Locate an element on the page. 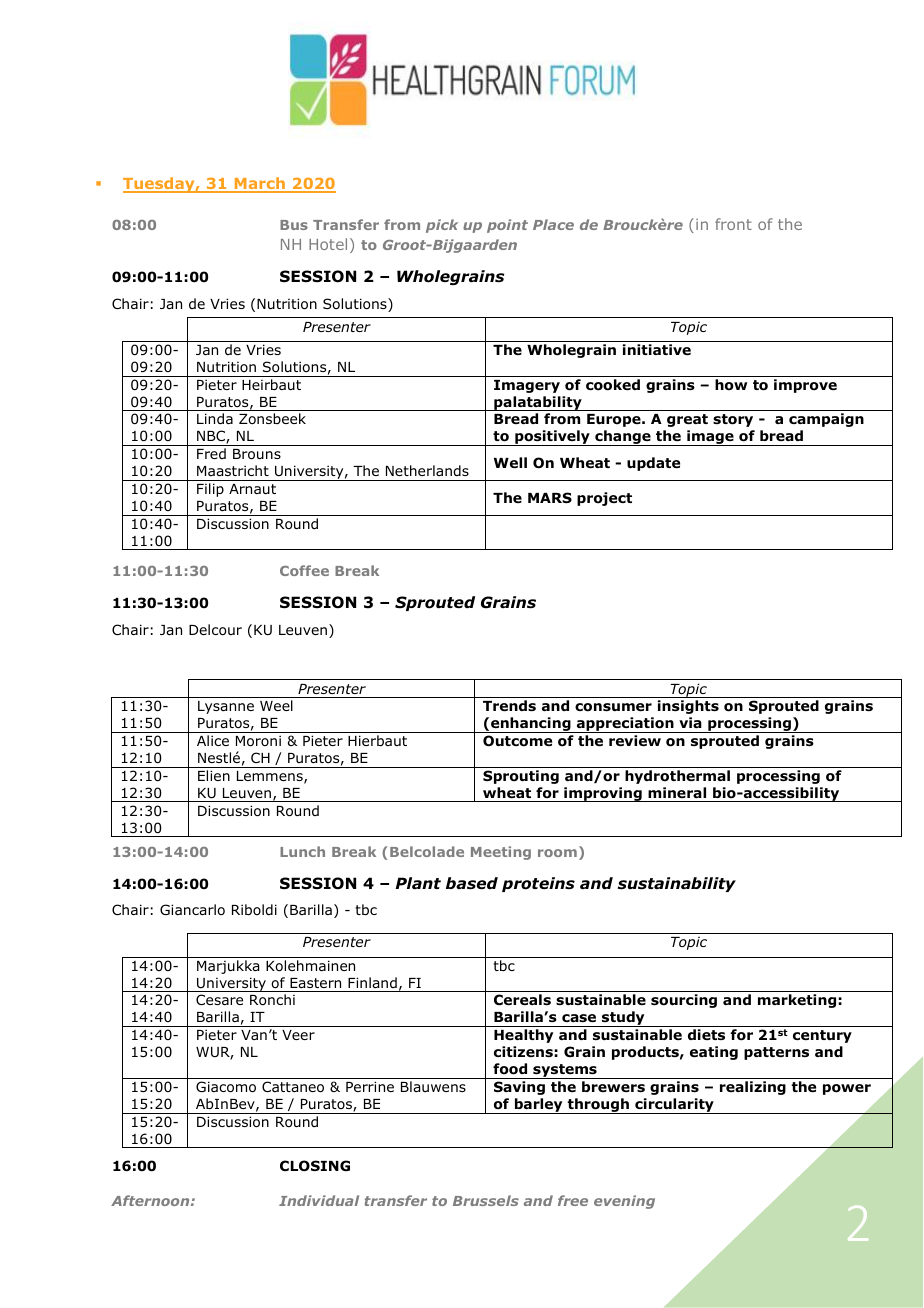  Trends is located at coordinates (509, 705).
